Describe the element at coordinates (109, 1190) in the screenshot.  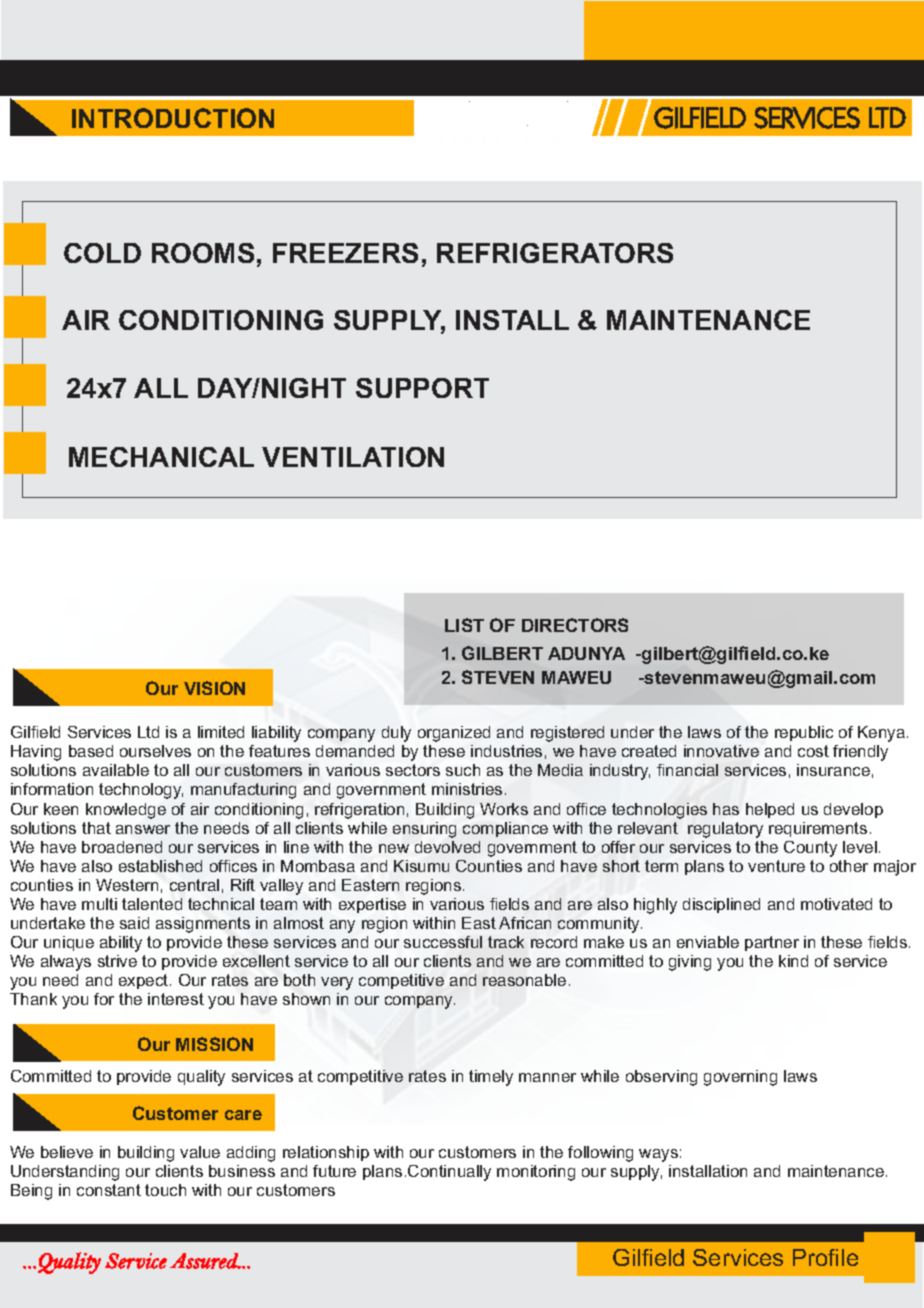
I see `constant` at that location.
